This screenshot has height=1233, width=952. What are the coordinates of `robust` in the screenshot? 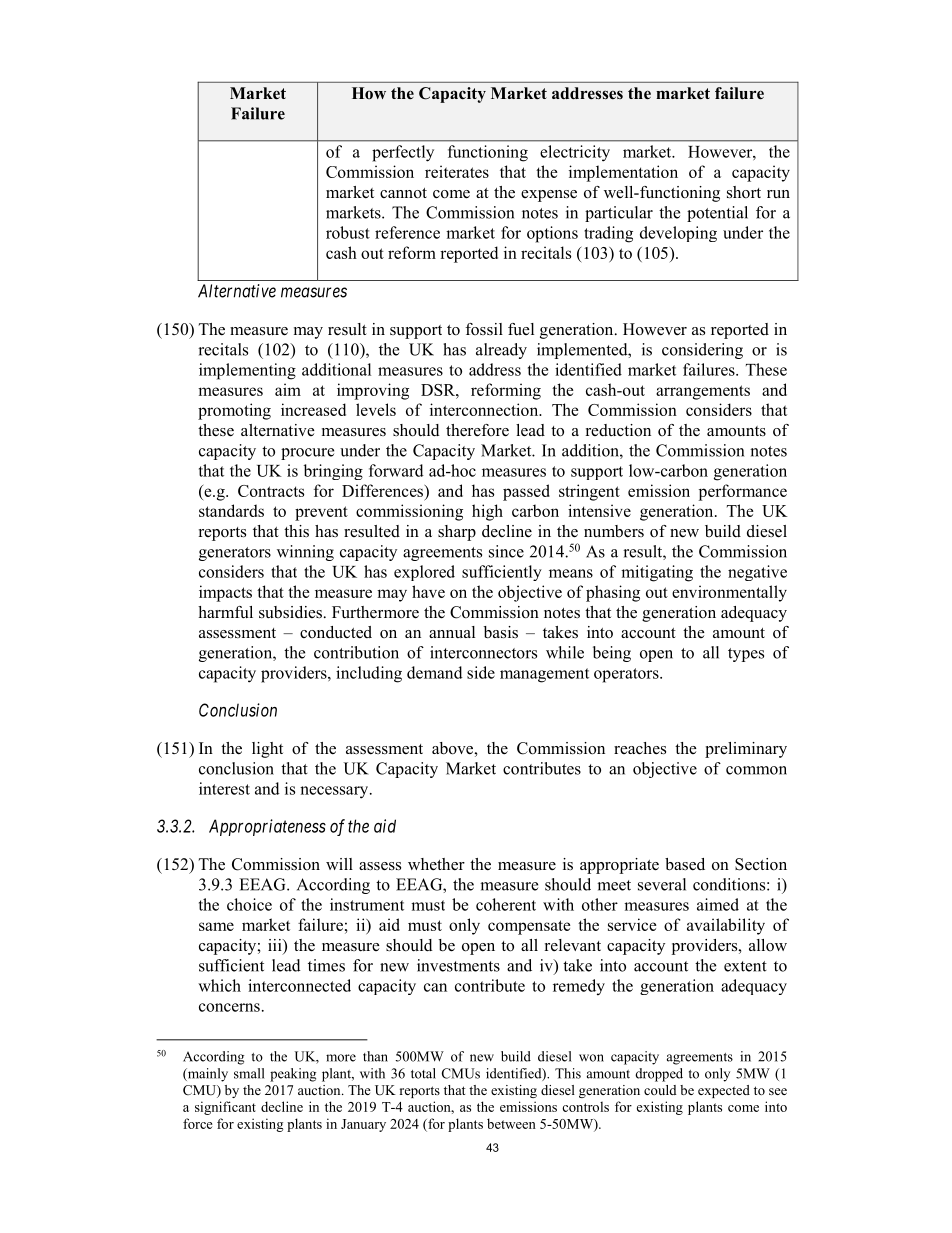 It's located at (348, 232).
